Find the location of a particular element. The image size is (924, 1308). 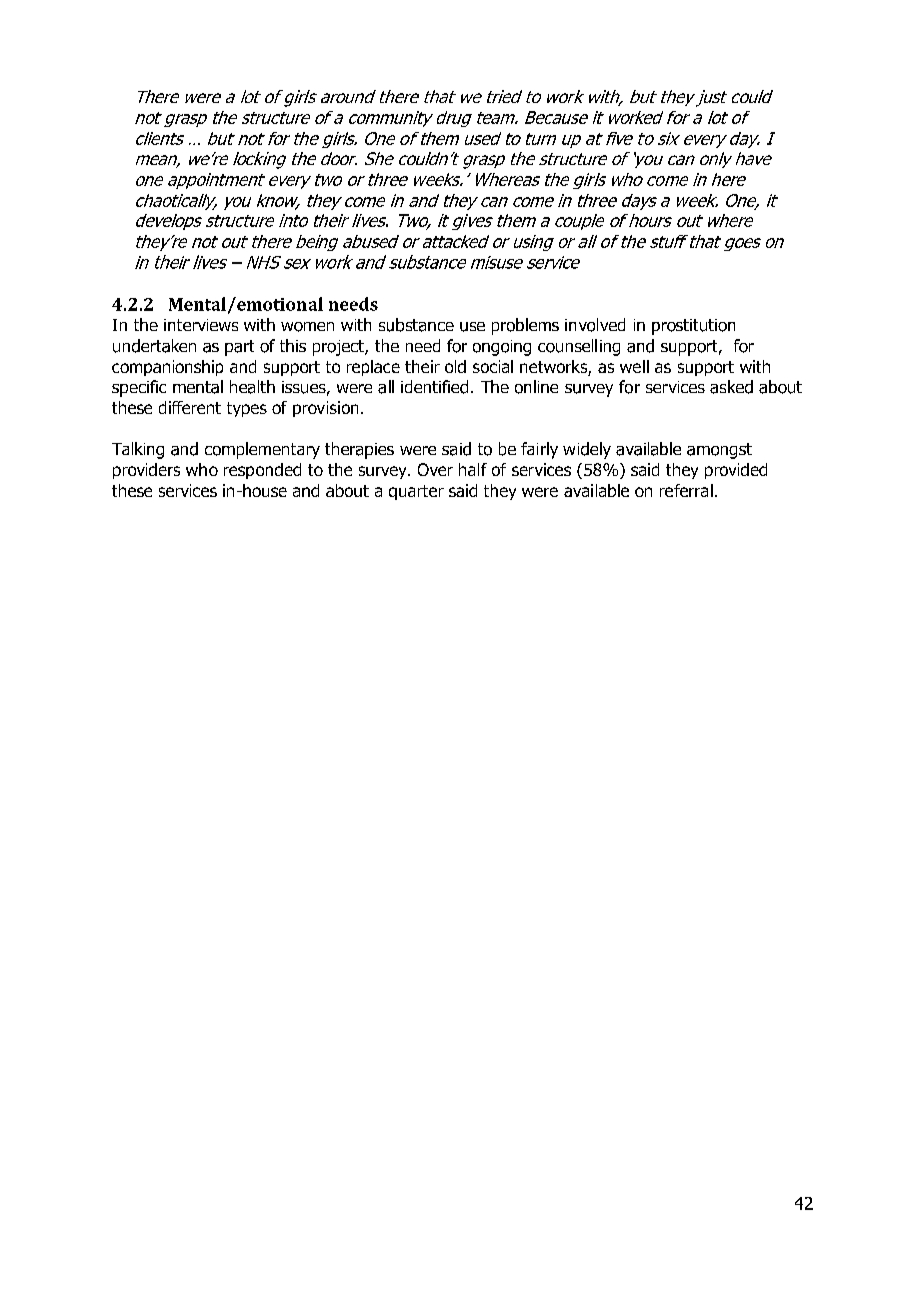

identified is located at coordinates (434, 387).
